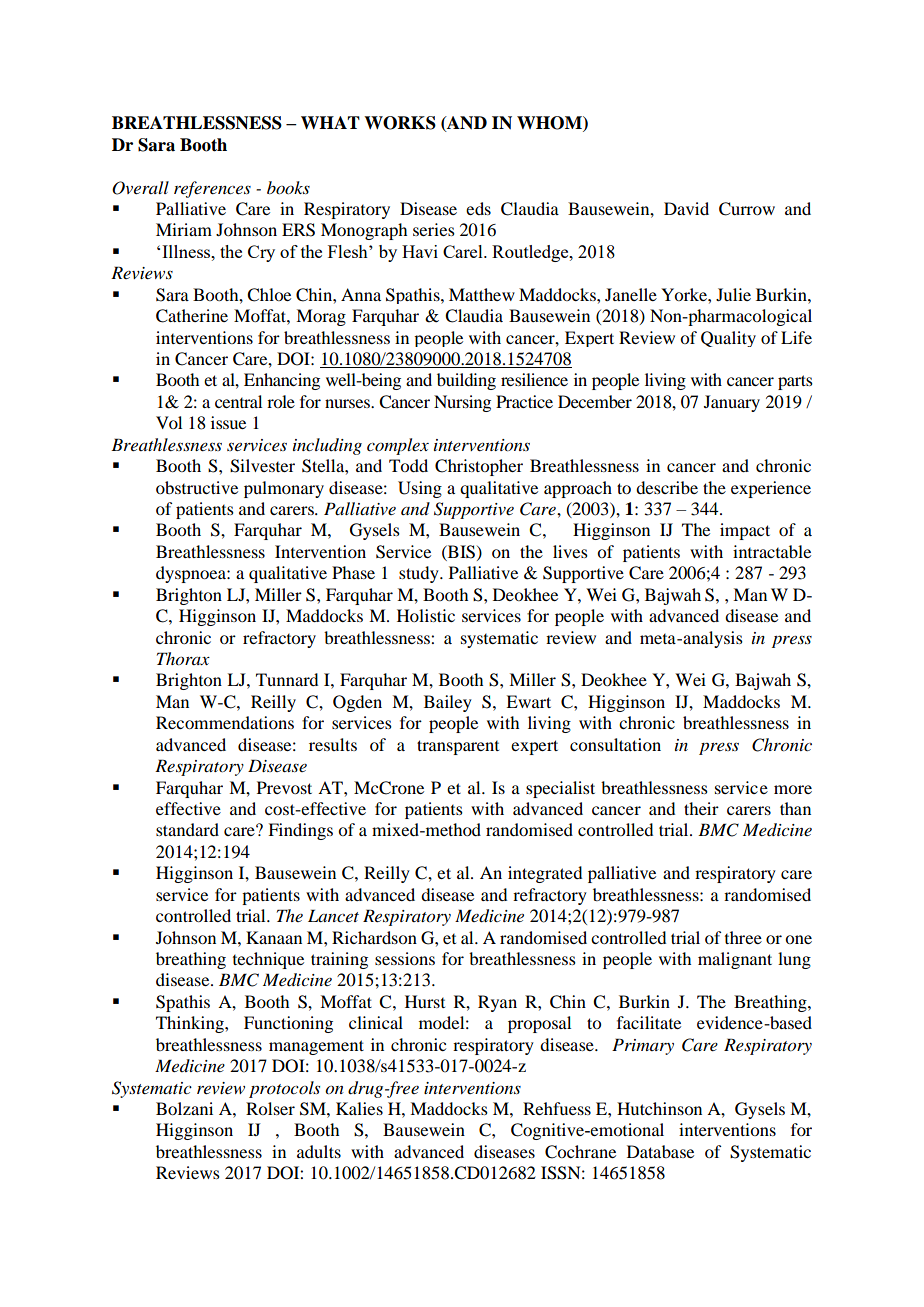 The height and width of the image is (1307, 924). I want to click on Nursing, so click(462, 403).
